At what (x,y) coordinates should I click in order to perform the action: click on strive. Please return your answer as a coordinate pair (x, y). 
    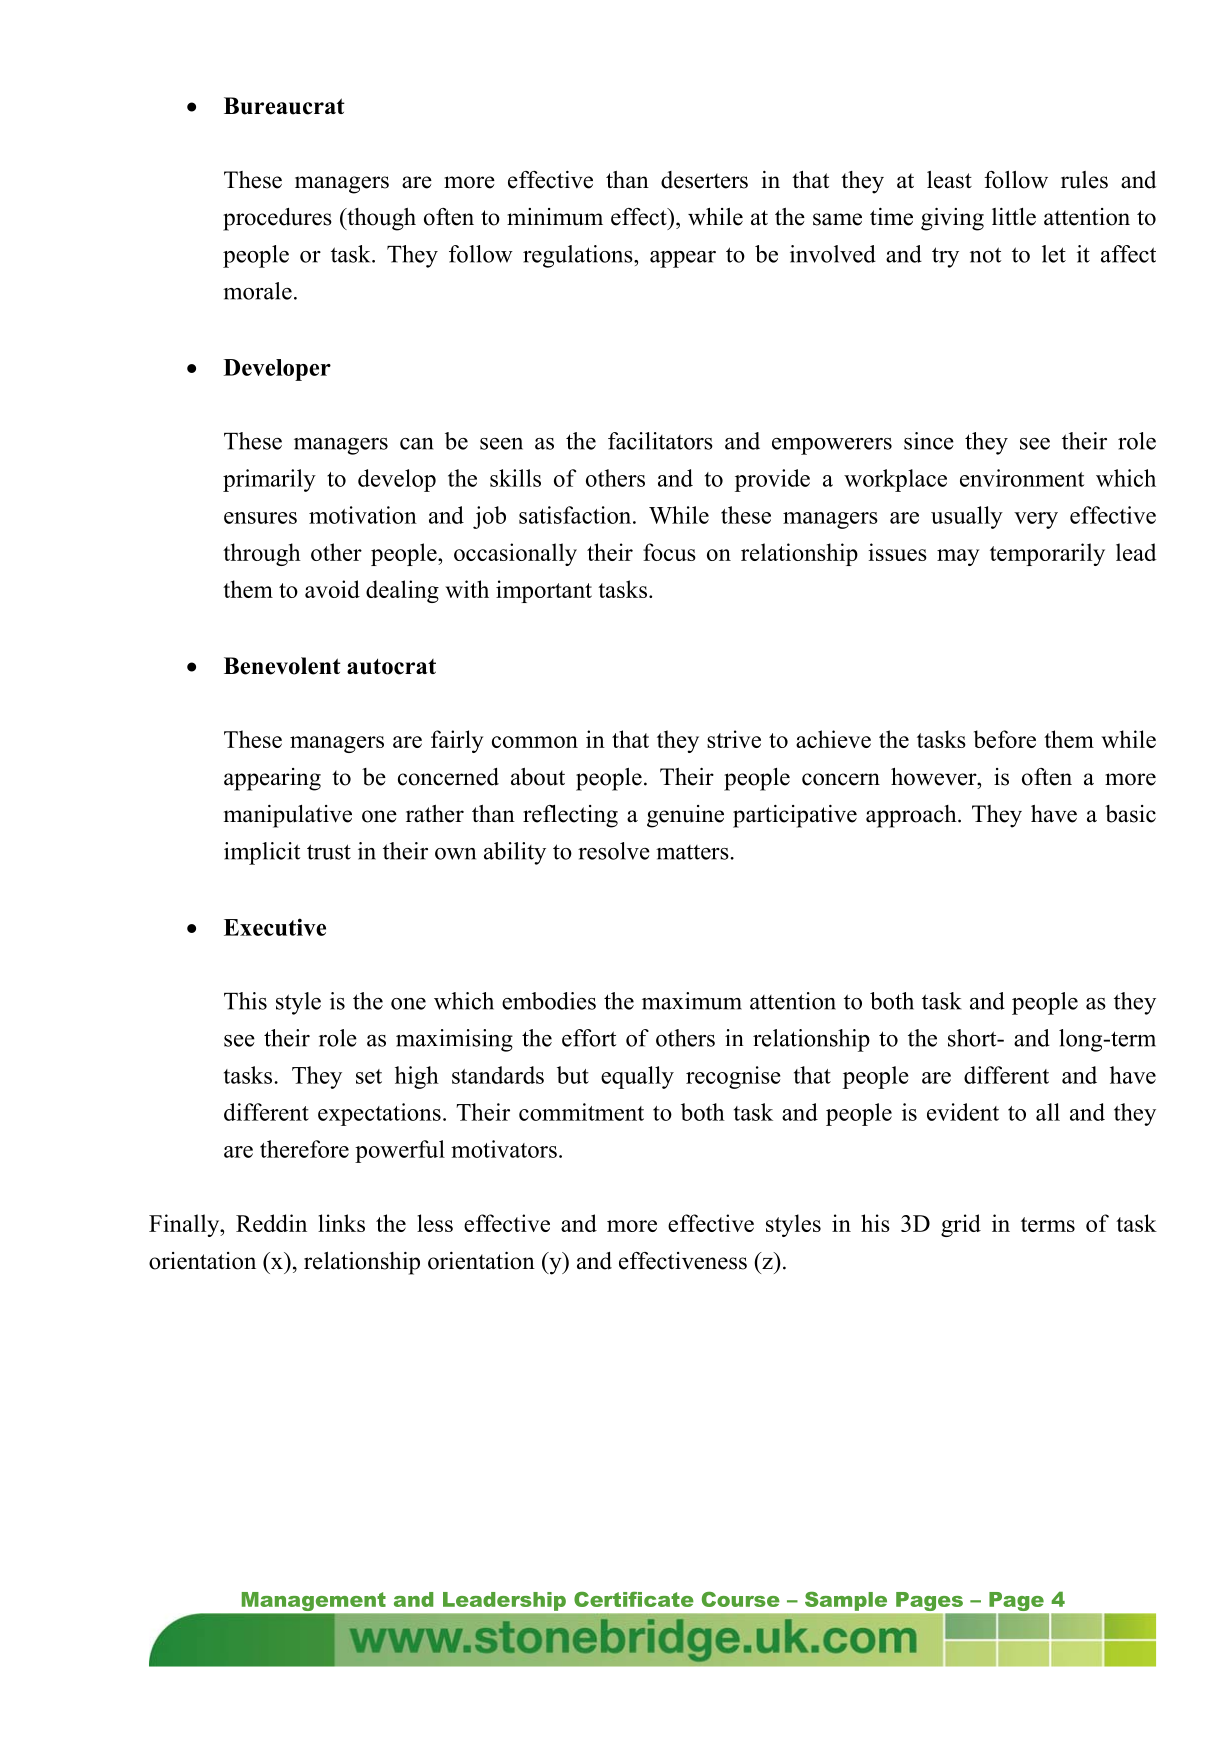
    Looking at the image, I should click on (734, 739).
